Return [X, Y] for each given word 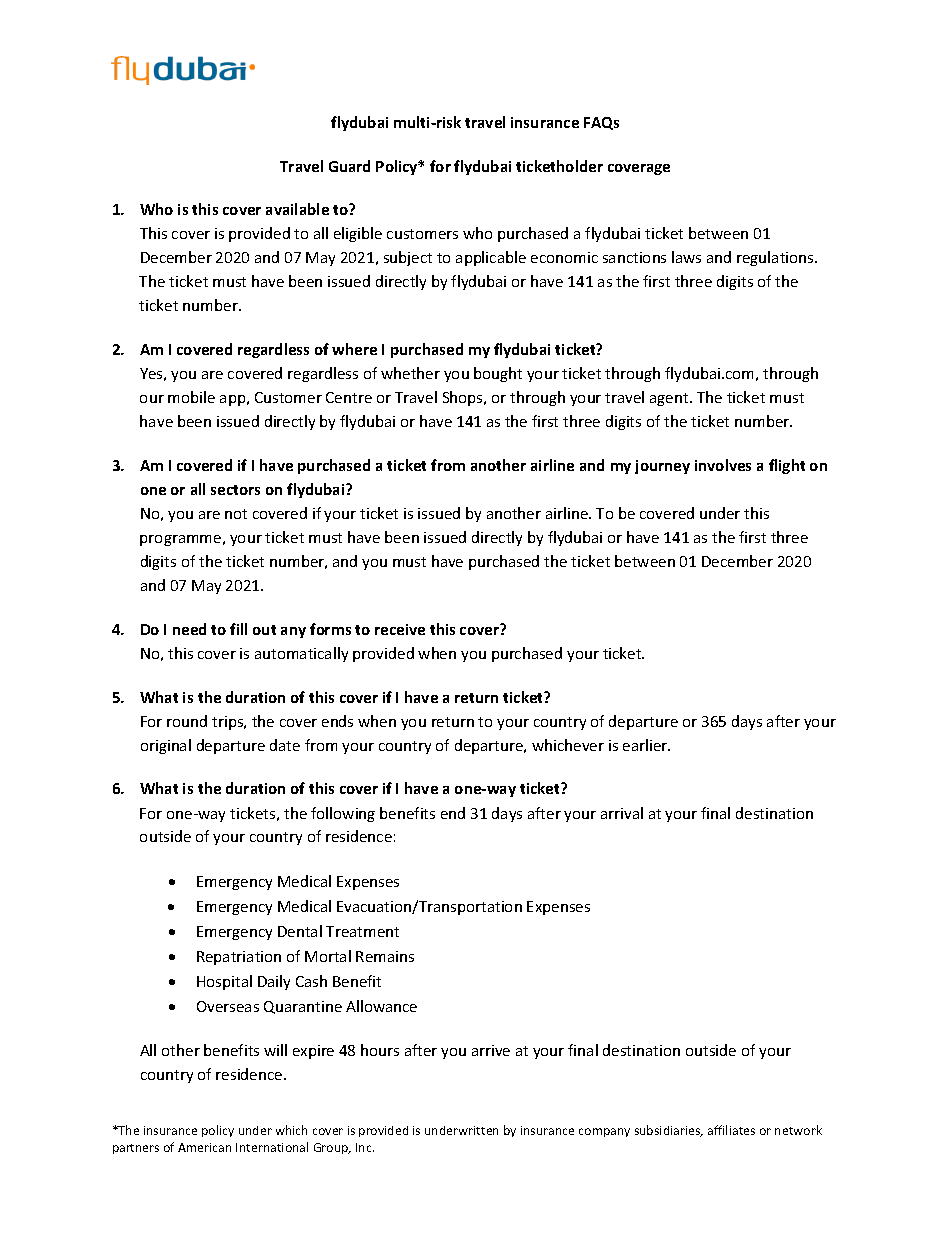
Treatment [362, 931]
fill [238, 629]
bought [498, 374]
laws [686, 257]
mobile [191, 397]
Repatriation [239, 958]
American [204, 1147]
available [297, 209]
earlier [646, 745]
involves [723, 465]
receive [400, 629]
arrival [622, 813]
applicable [491, 258]
